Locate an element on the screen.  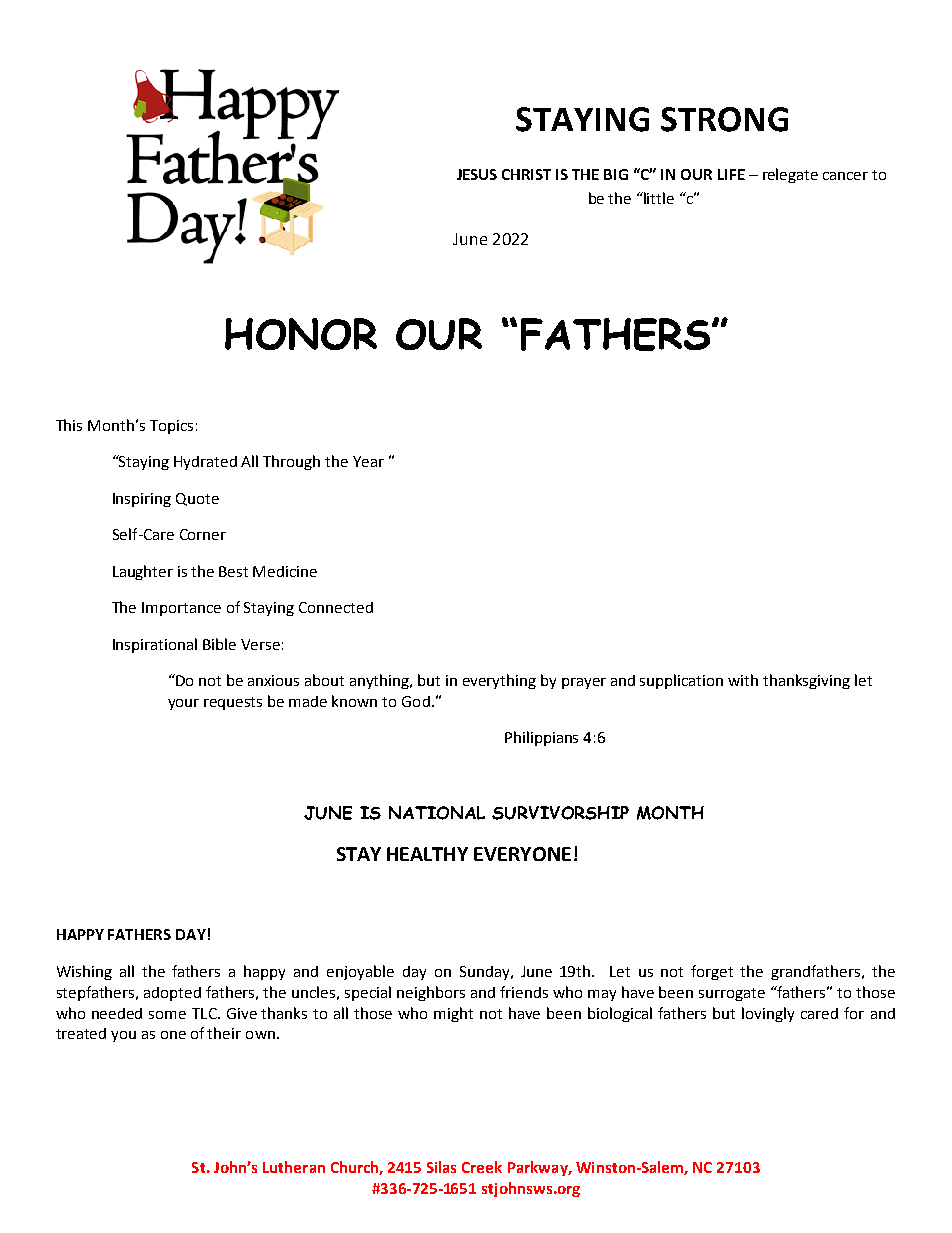
JESUS is located at coordinates (477, 174).
